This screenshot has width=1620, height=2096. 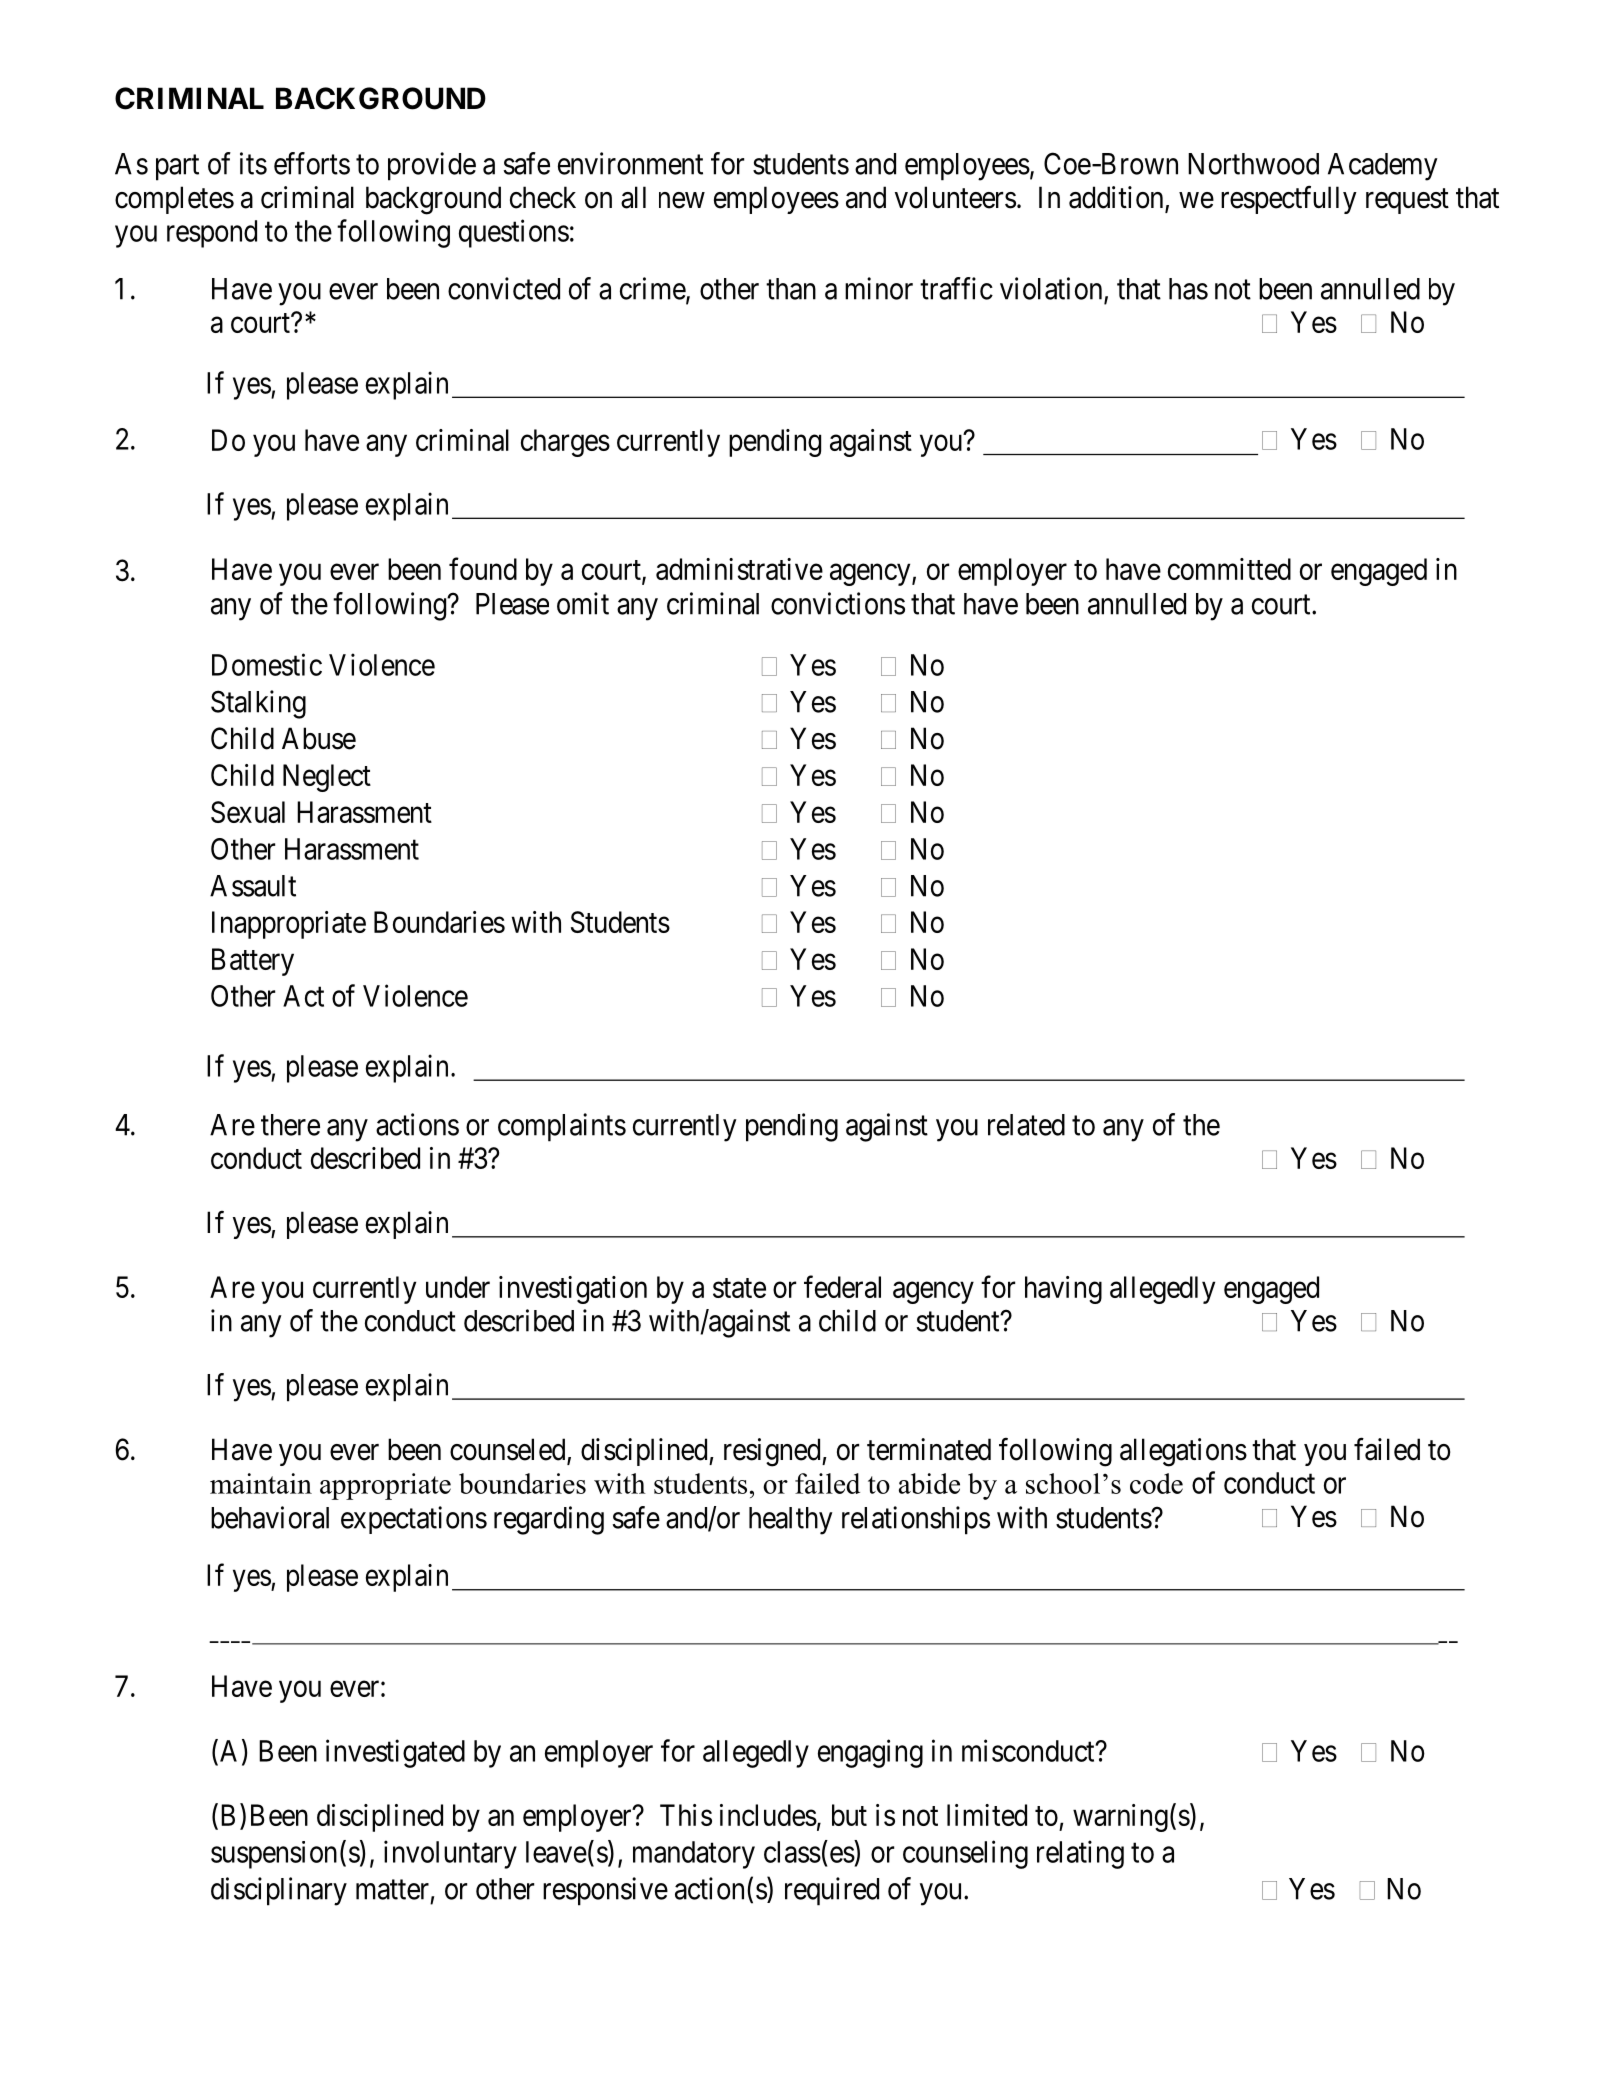 What do you see at coordinates (791, 289) in the screenshot?
I see `than` at bounding box center [791, 289].
